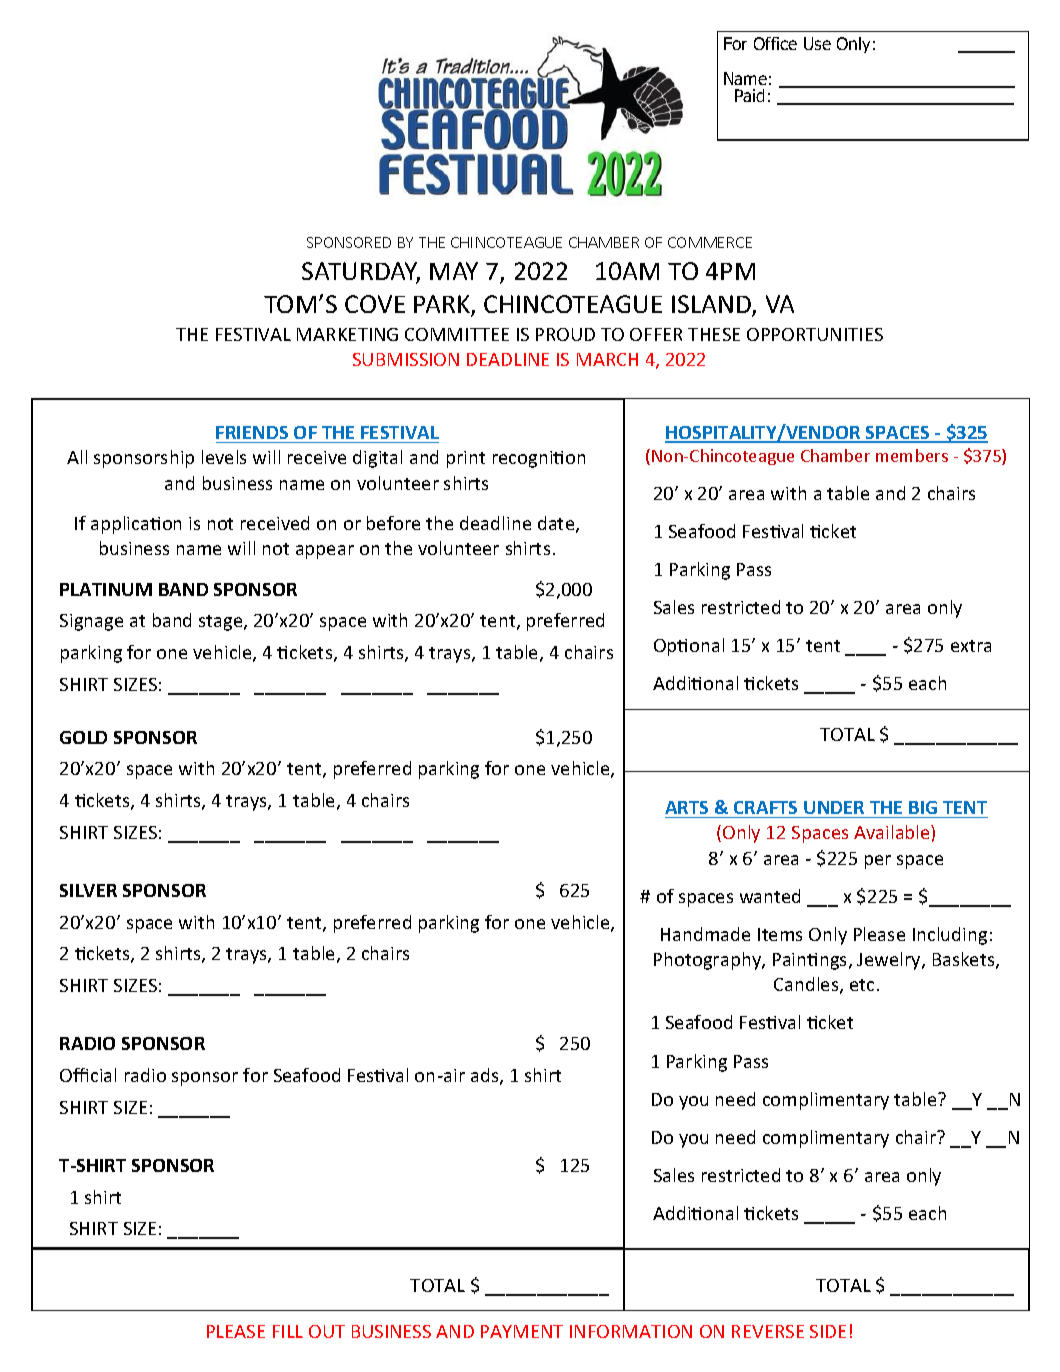 The width and height of the screenshot is (1060, 1372). I want to click on OPPORTUNITIES, so click(815, 334).
